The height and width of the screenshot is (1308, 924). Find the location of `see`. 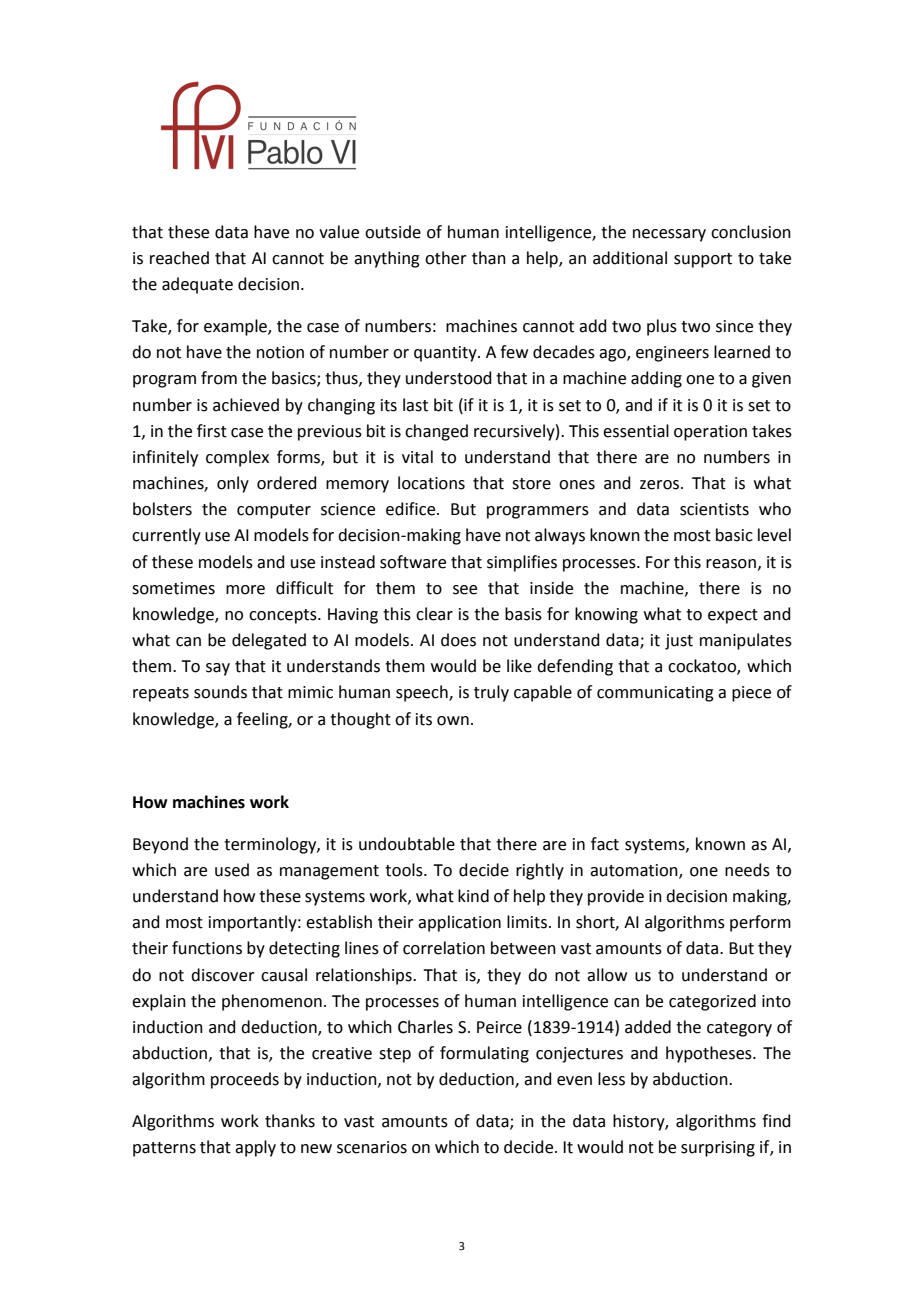

see is located at coordinates (465, 590).
